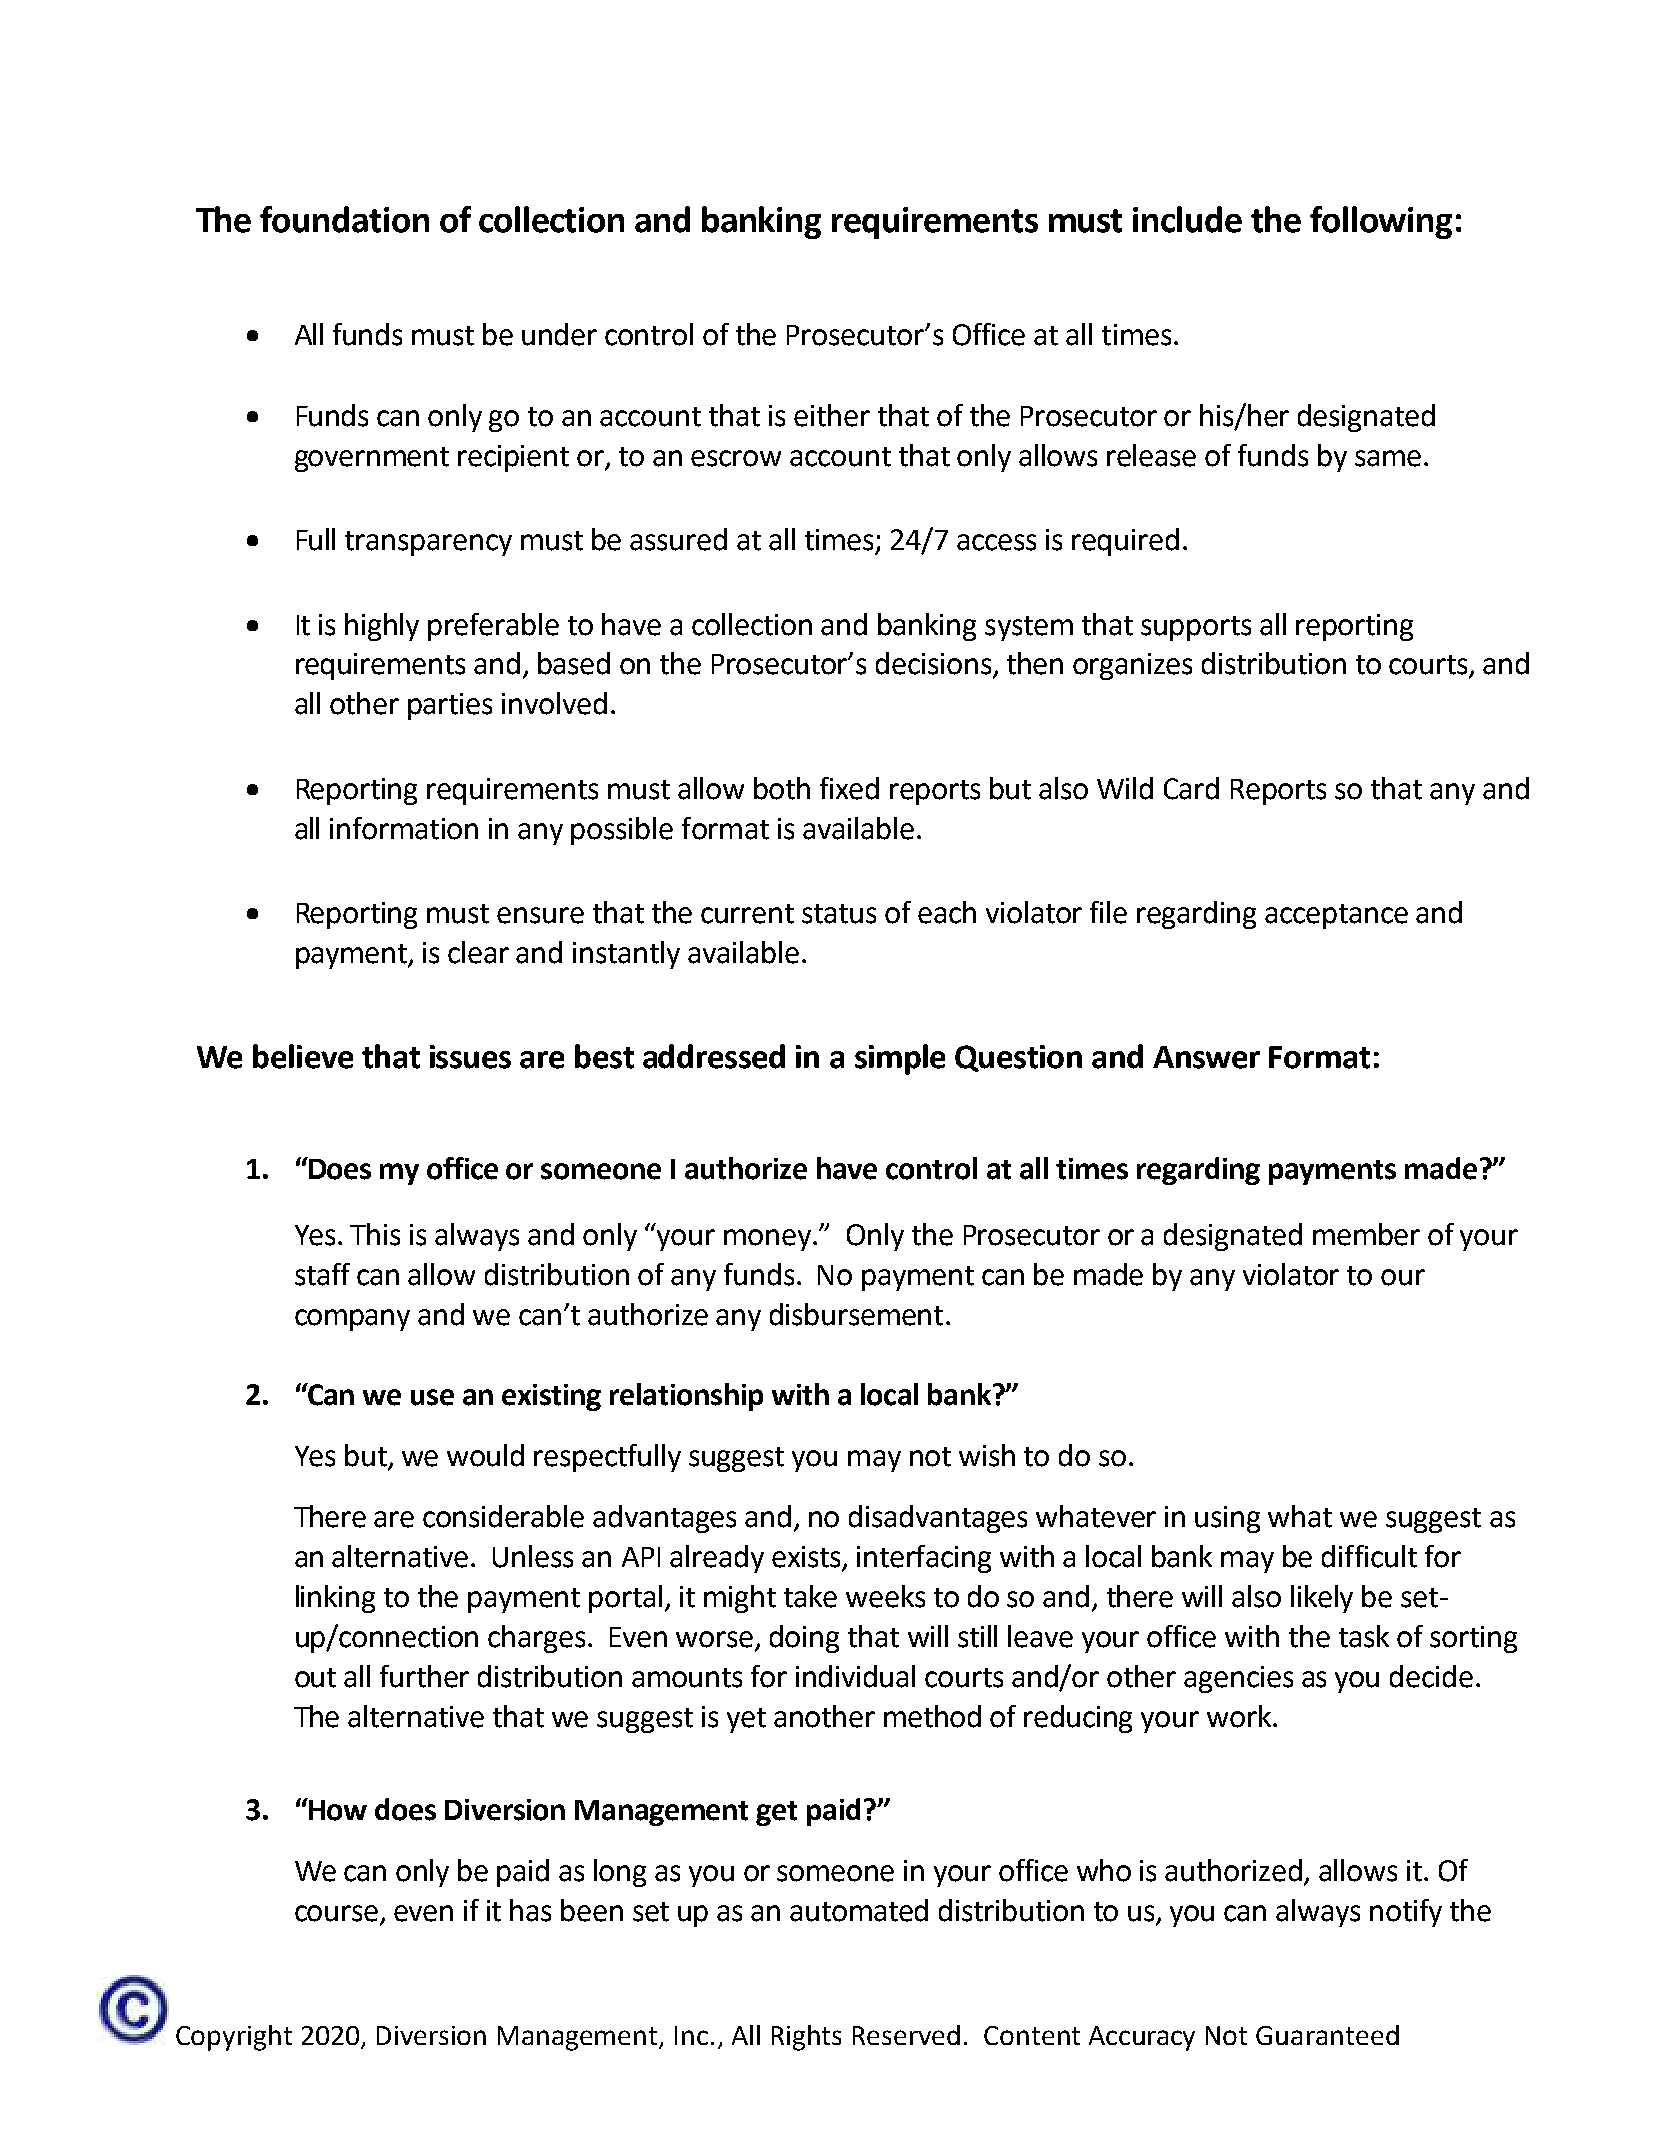 This document has width=1663, height=2151. Describe the element at coordinates (344, 219) in the document. I see `foundation` at that location.
